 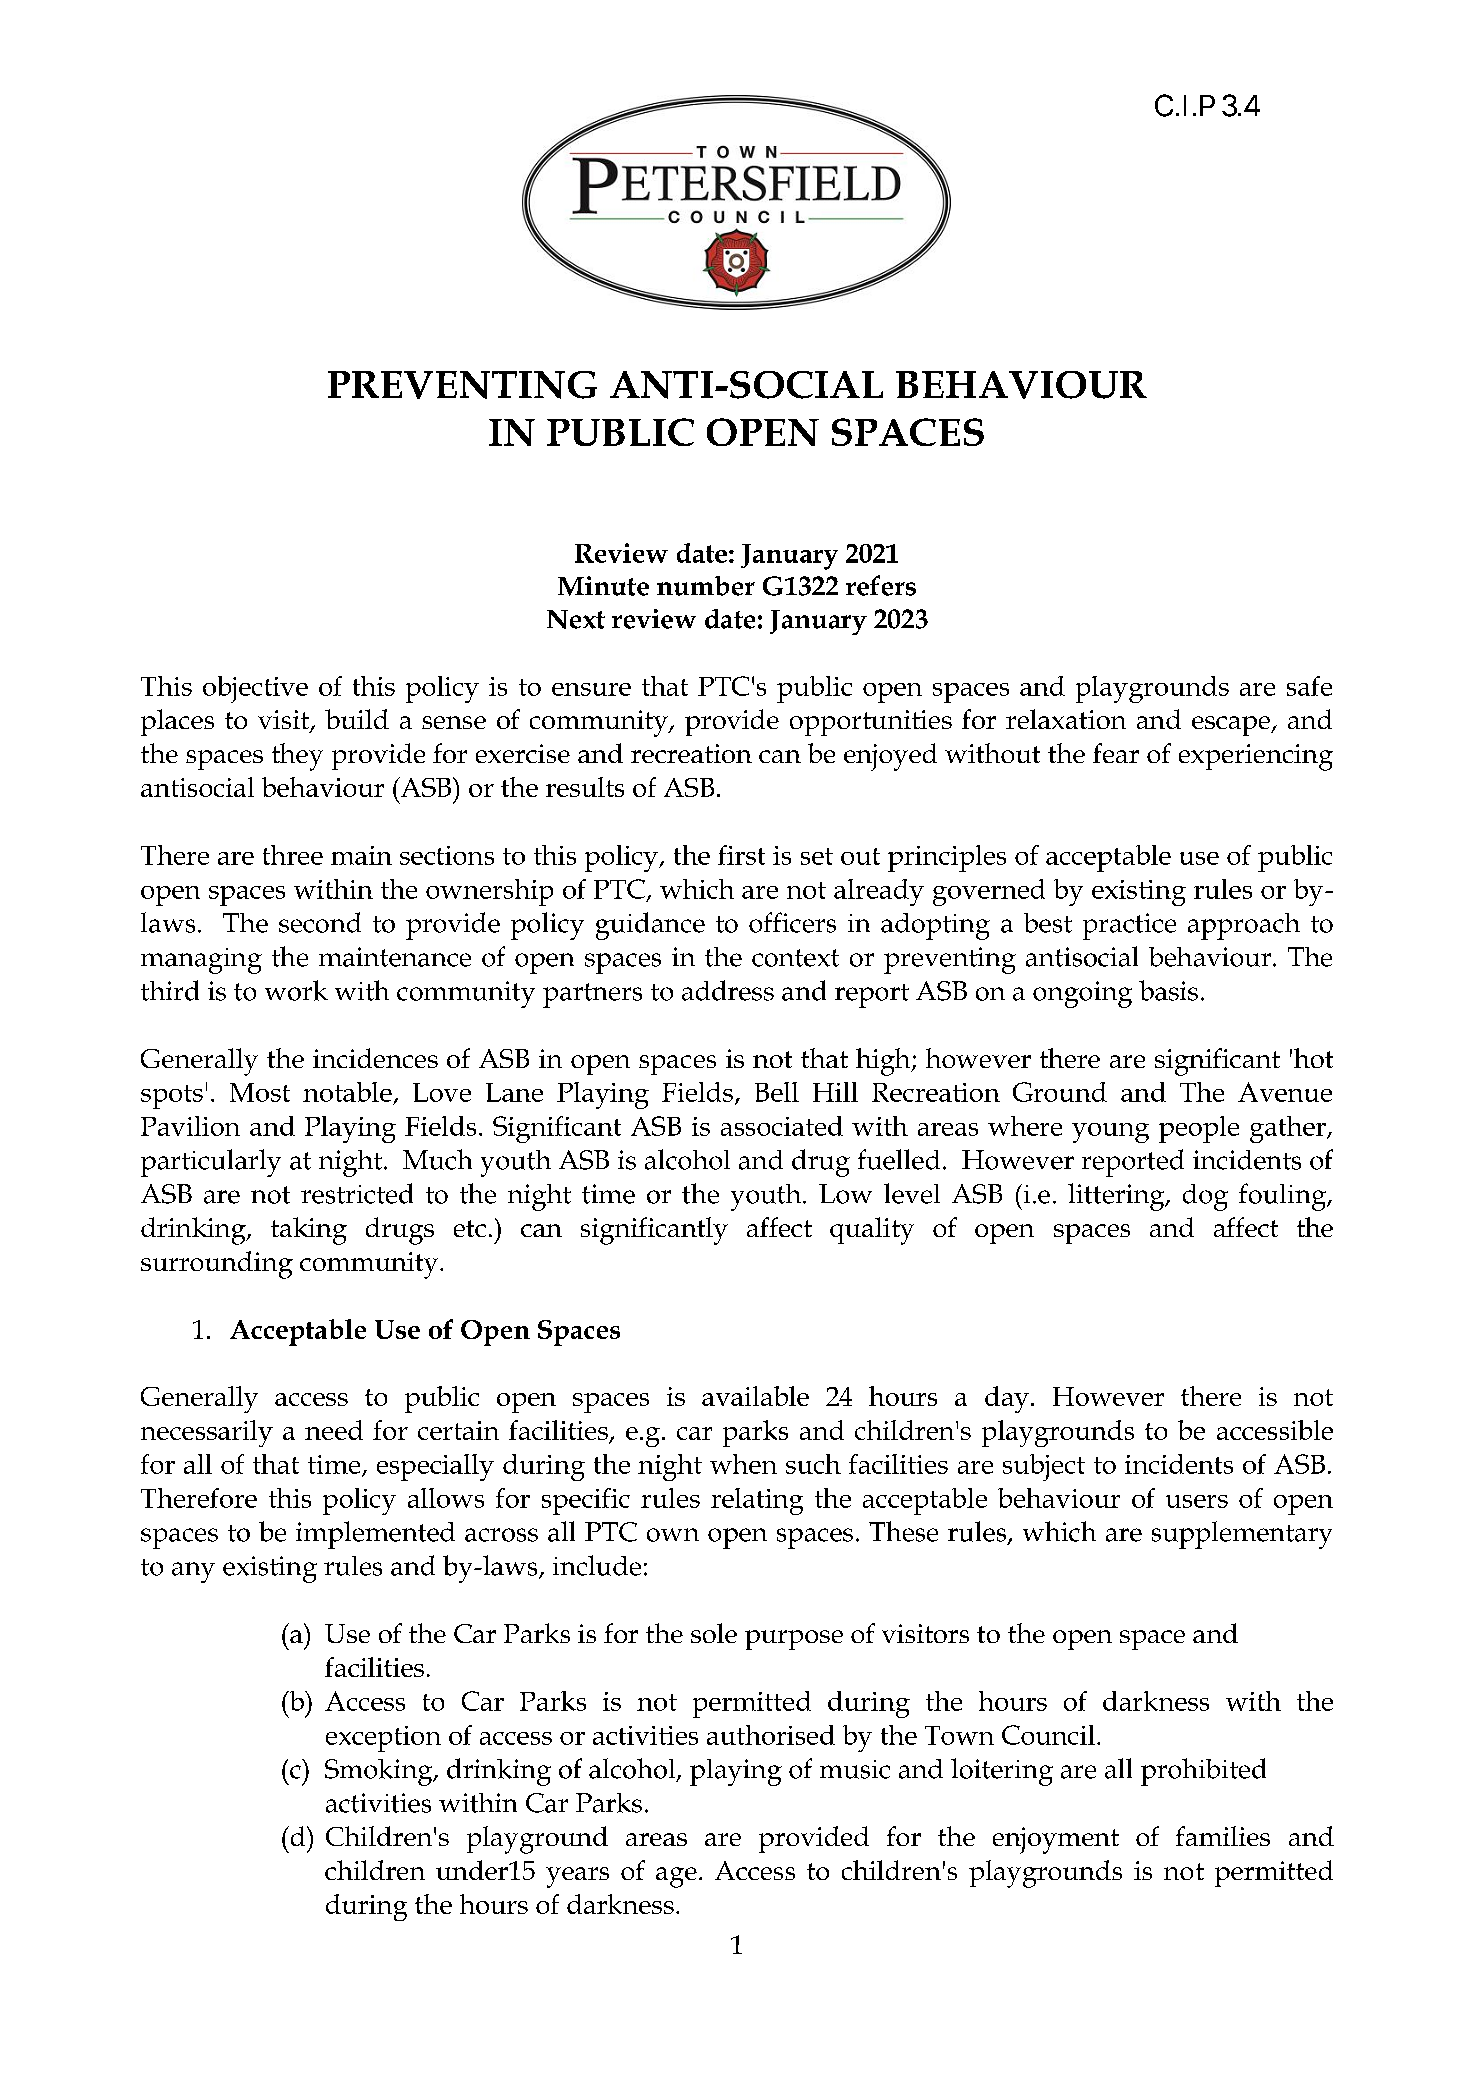 What do you see at coordinates (676, 1877) in the screenshot?
I see `age` at bounding box center [676, 1877].
